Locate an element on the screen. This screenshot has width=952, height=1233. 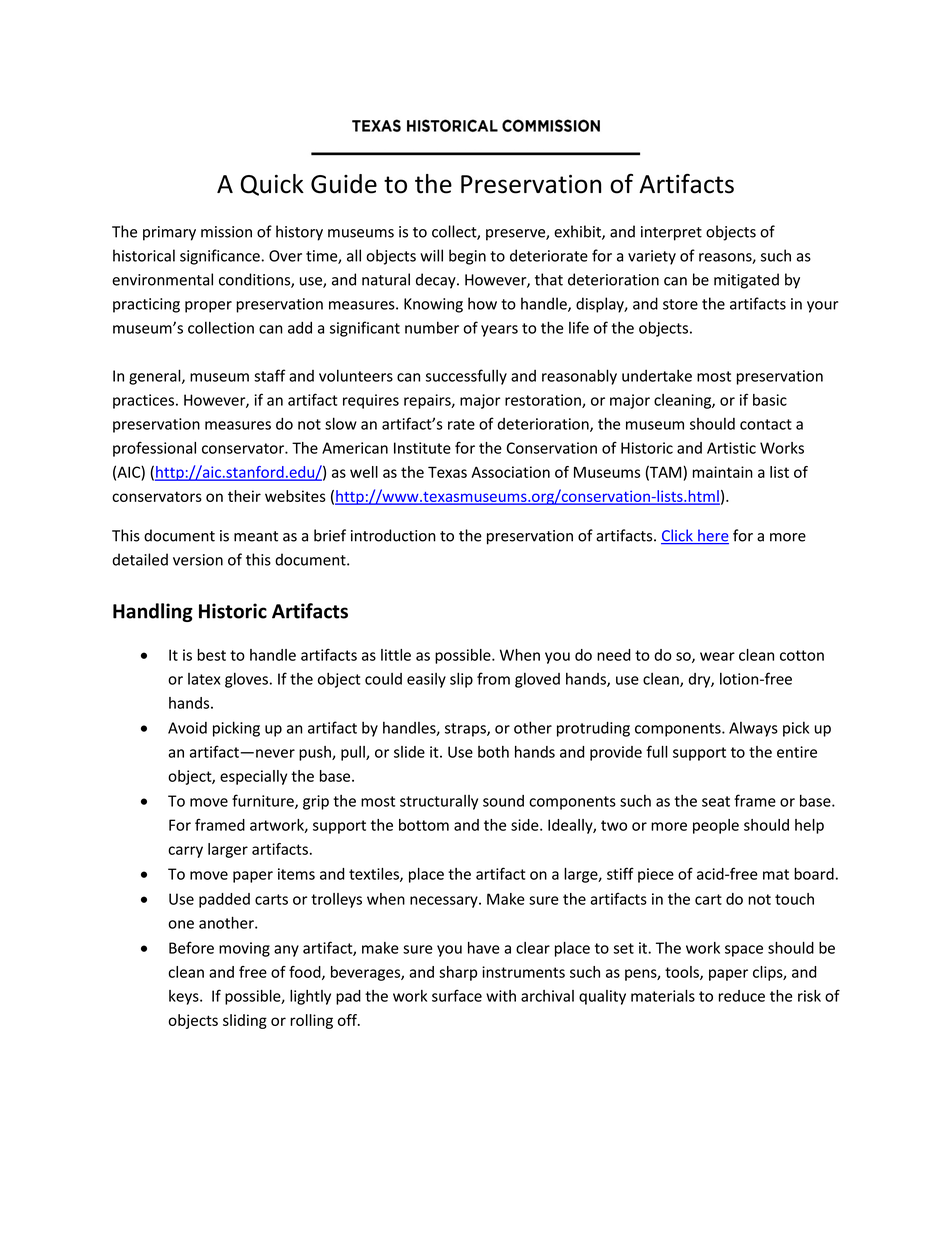
their is located at coordinates (244, 496).
